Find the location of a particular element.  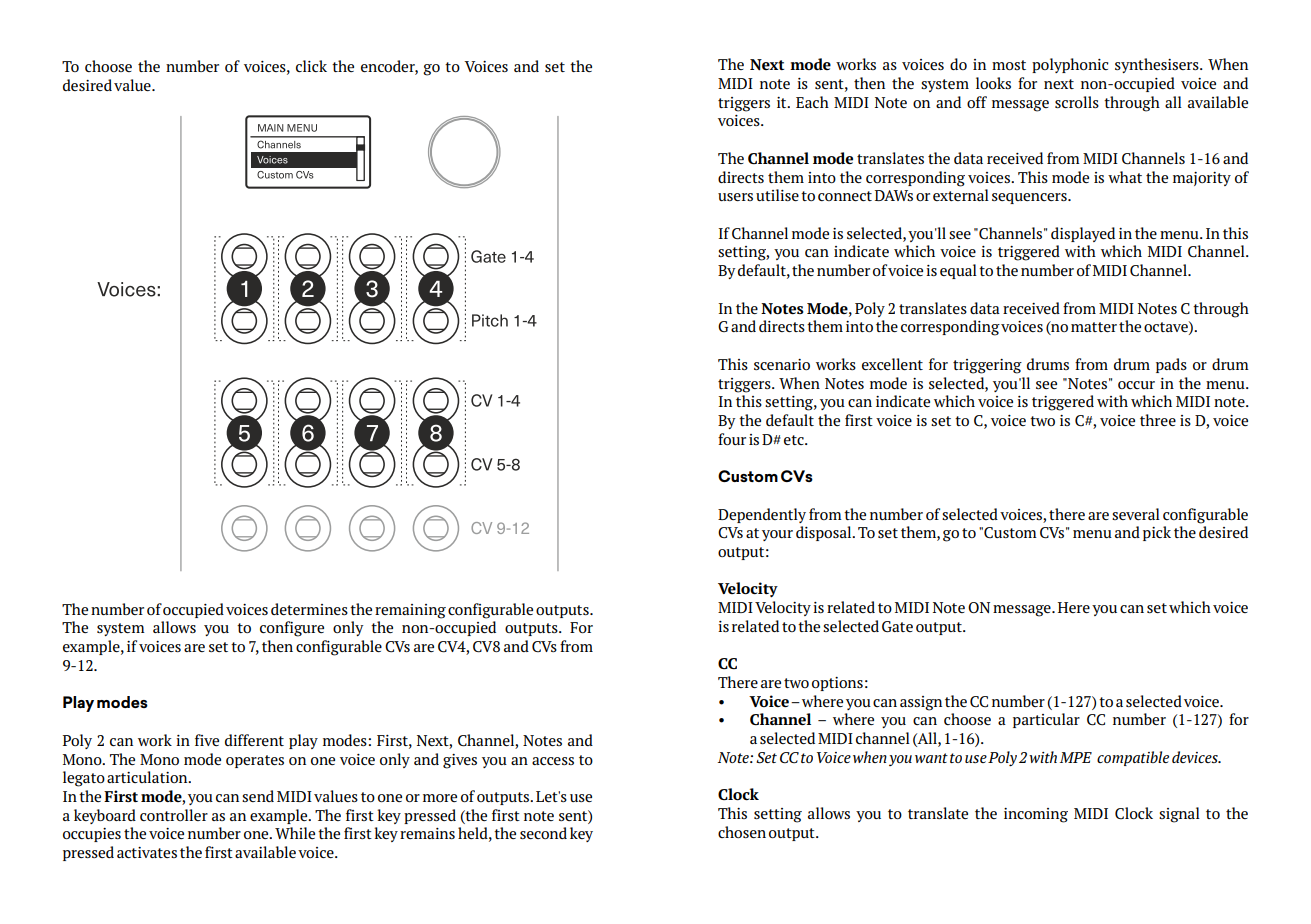

determines is located at coordinates (309, 609).
